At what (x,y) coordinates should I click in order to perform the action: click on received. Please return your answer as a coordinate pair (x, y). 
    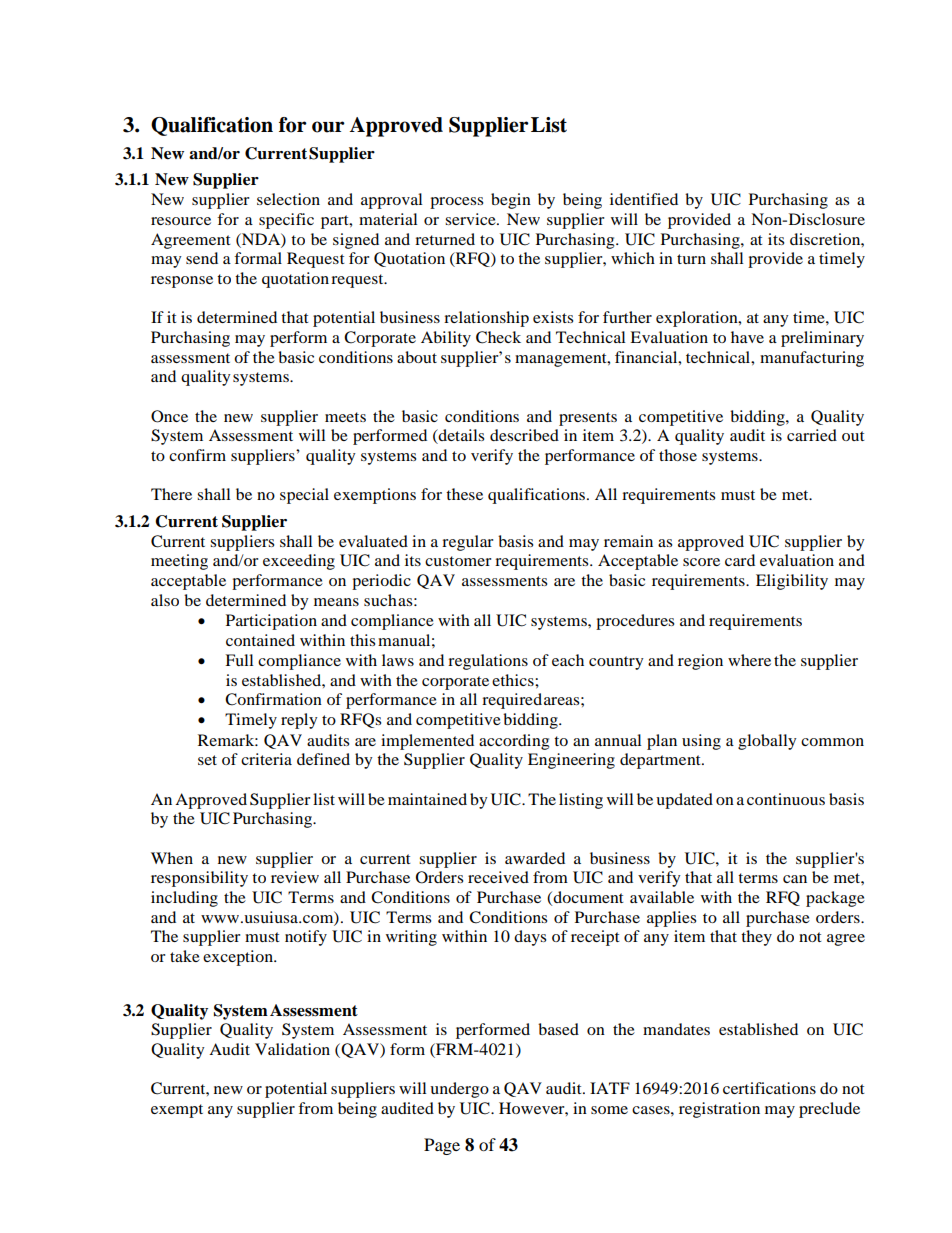
    Looking at the image, I should click on (498, 877).
